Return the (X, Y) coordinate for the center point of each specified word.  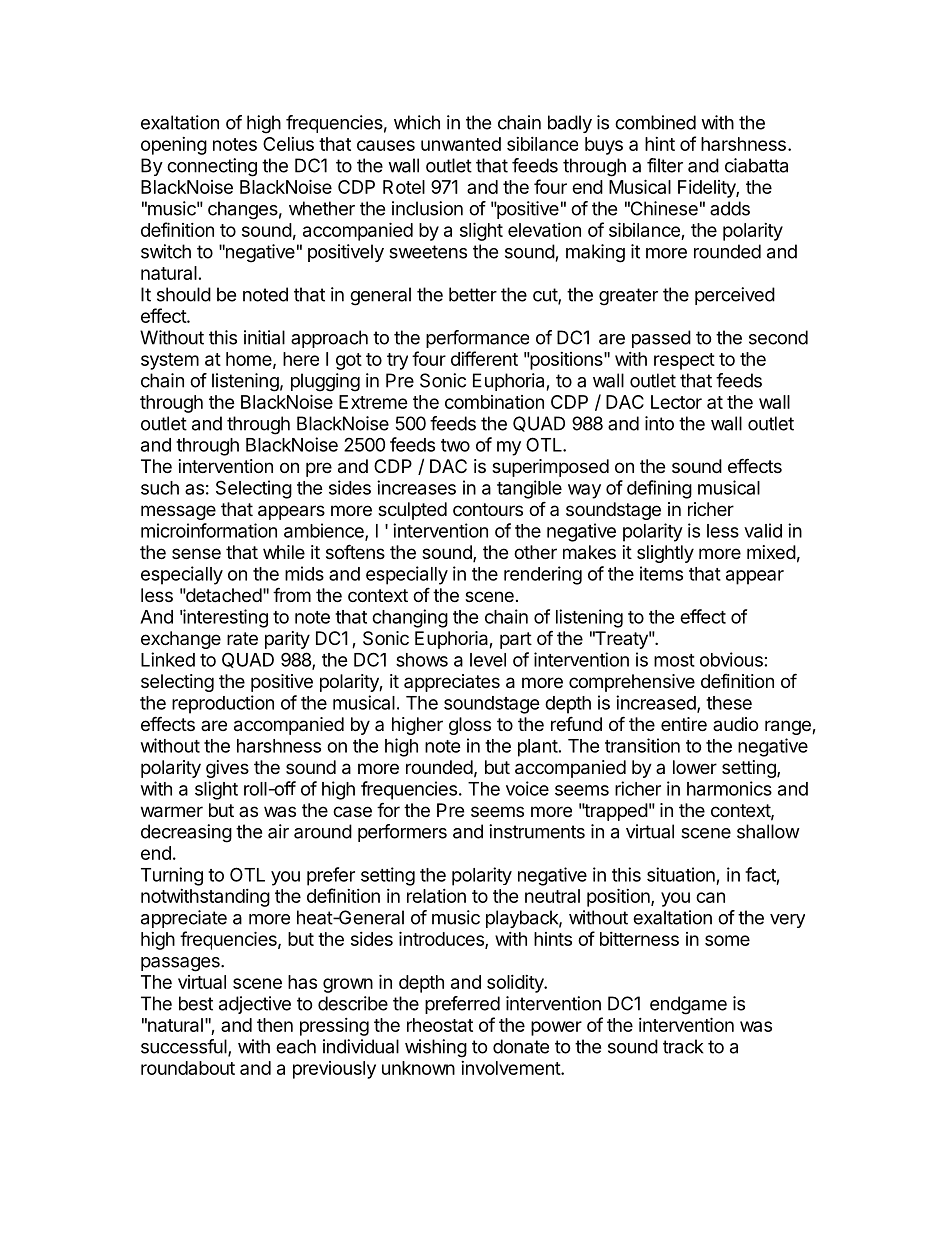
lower (695, 767)
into (659, 423)
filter (665, 165)
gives (227, 769)
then (275, 1025)
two (455, 445)
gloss (470, 726)
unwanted (461, 144)
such (160, 488)
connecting (212, 167)
